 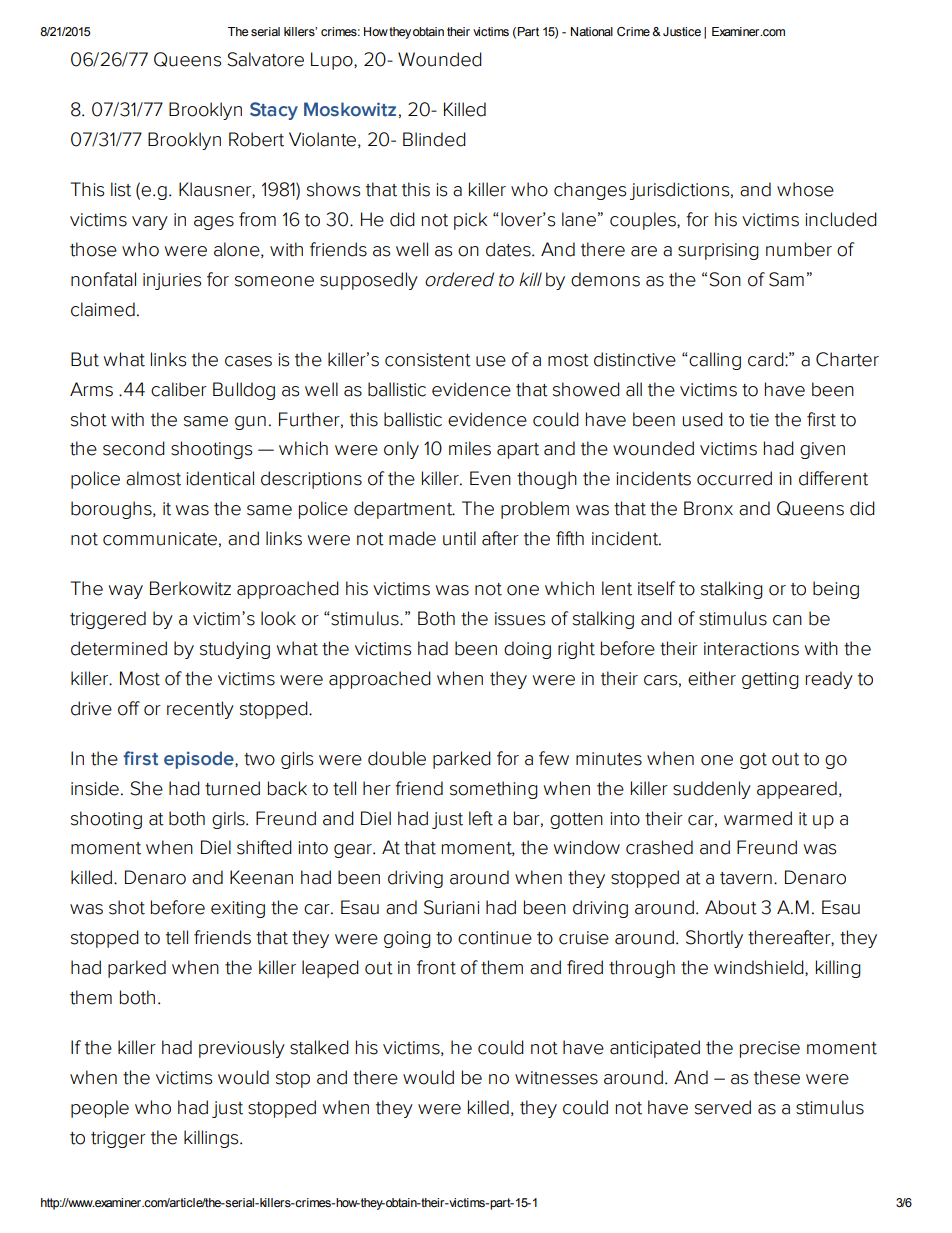 I want to click on National, so click(x=592, y=31).
